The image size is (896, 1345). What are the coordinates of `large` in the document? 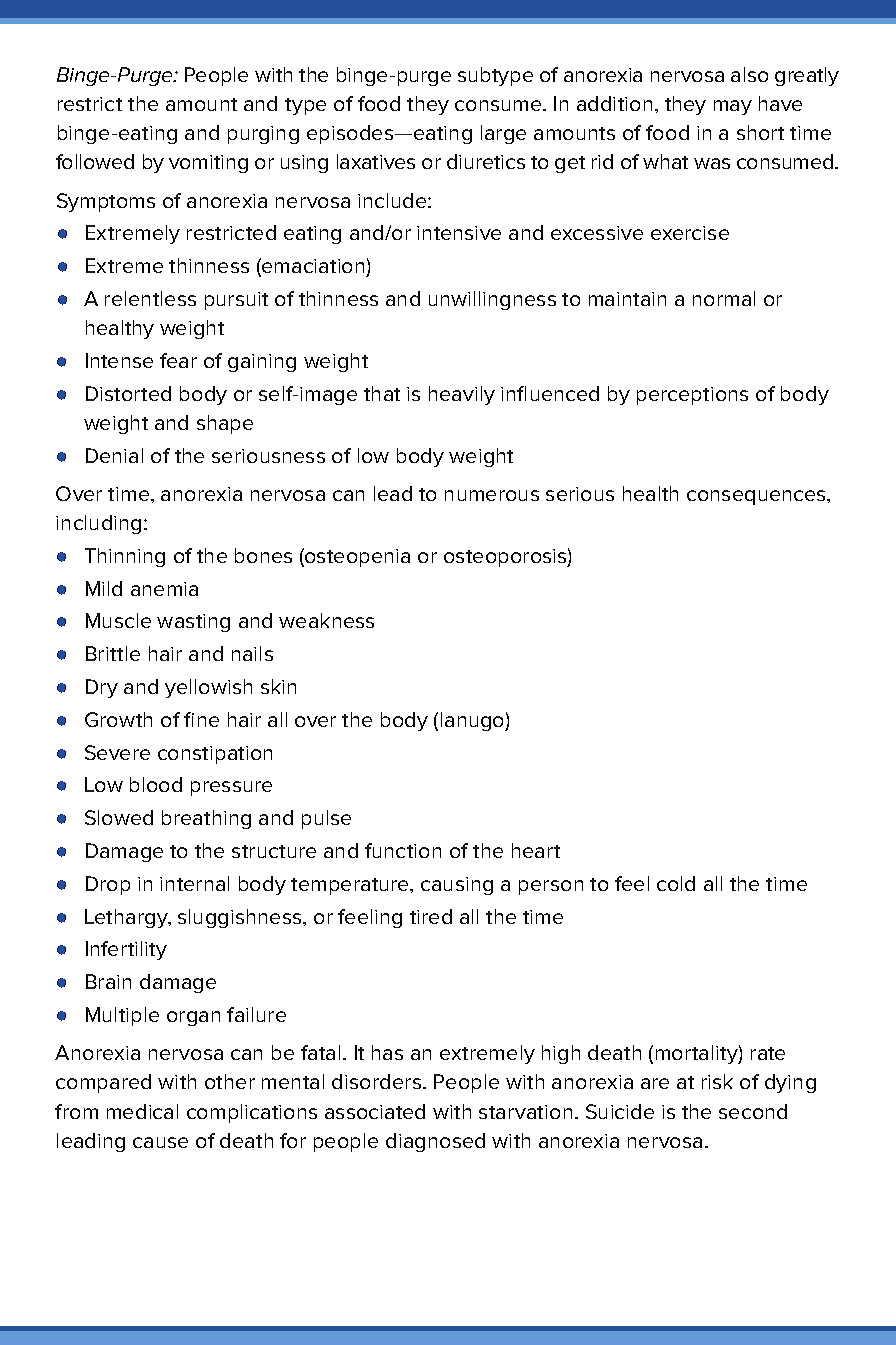 It's located at (503, 134).
